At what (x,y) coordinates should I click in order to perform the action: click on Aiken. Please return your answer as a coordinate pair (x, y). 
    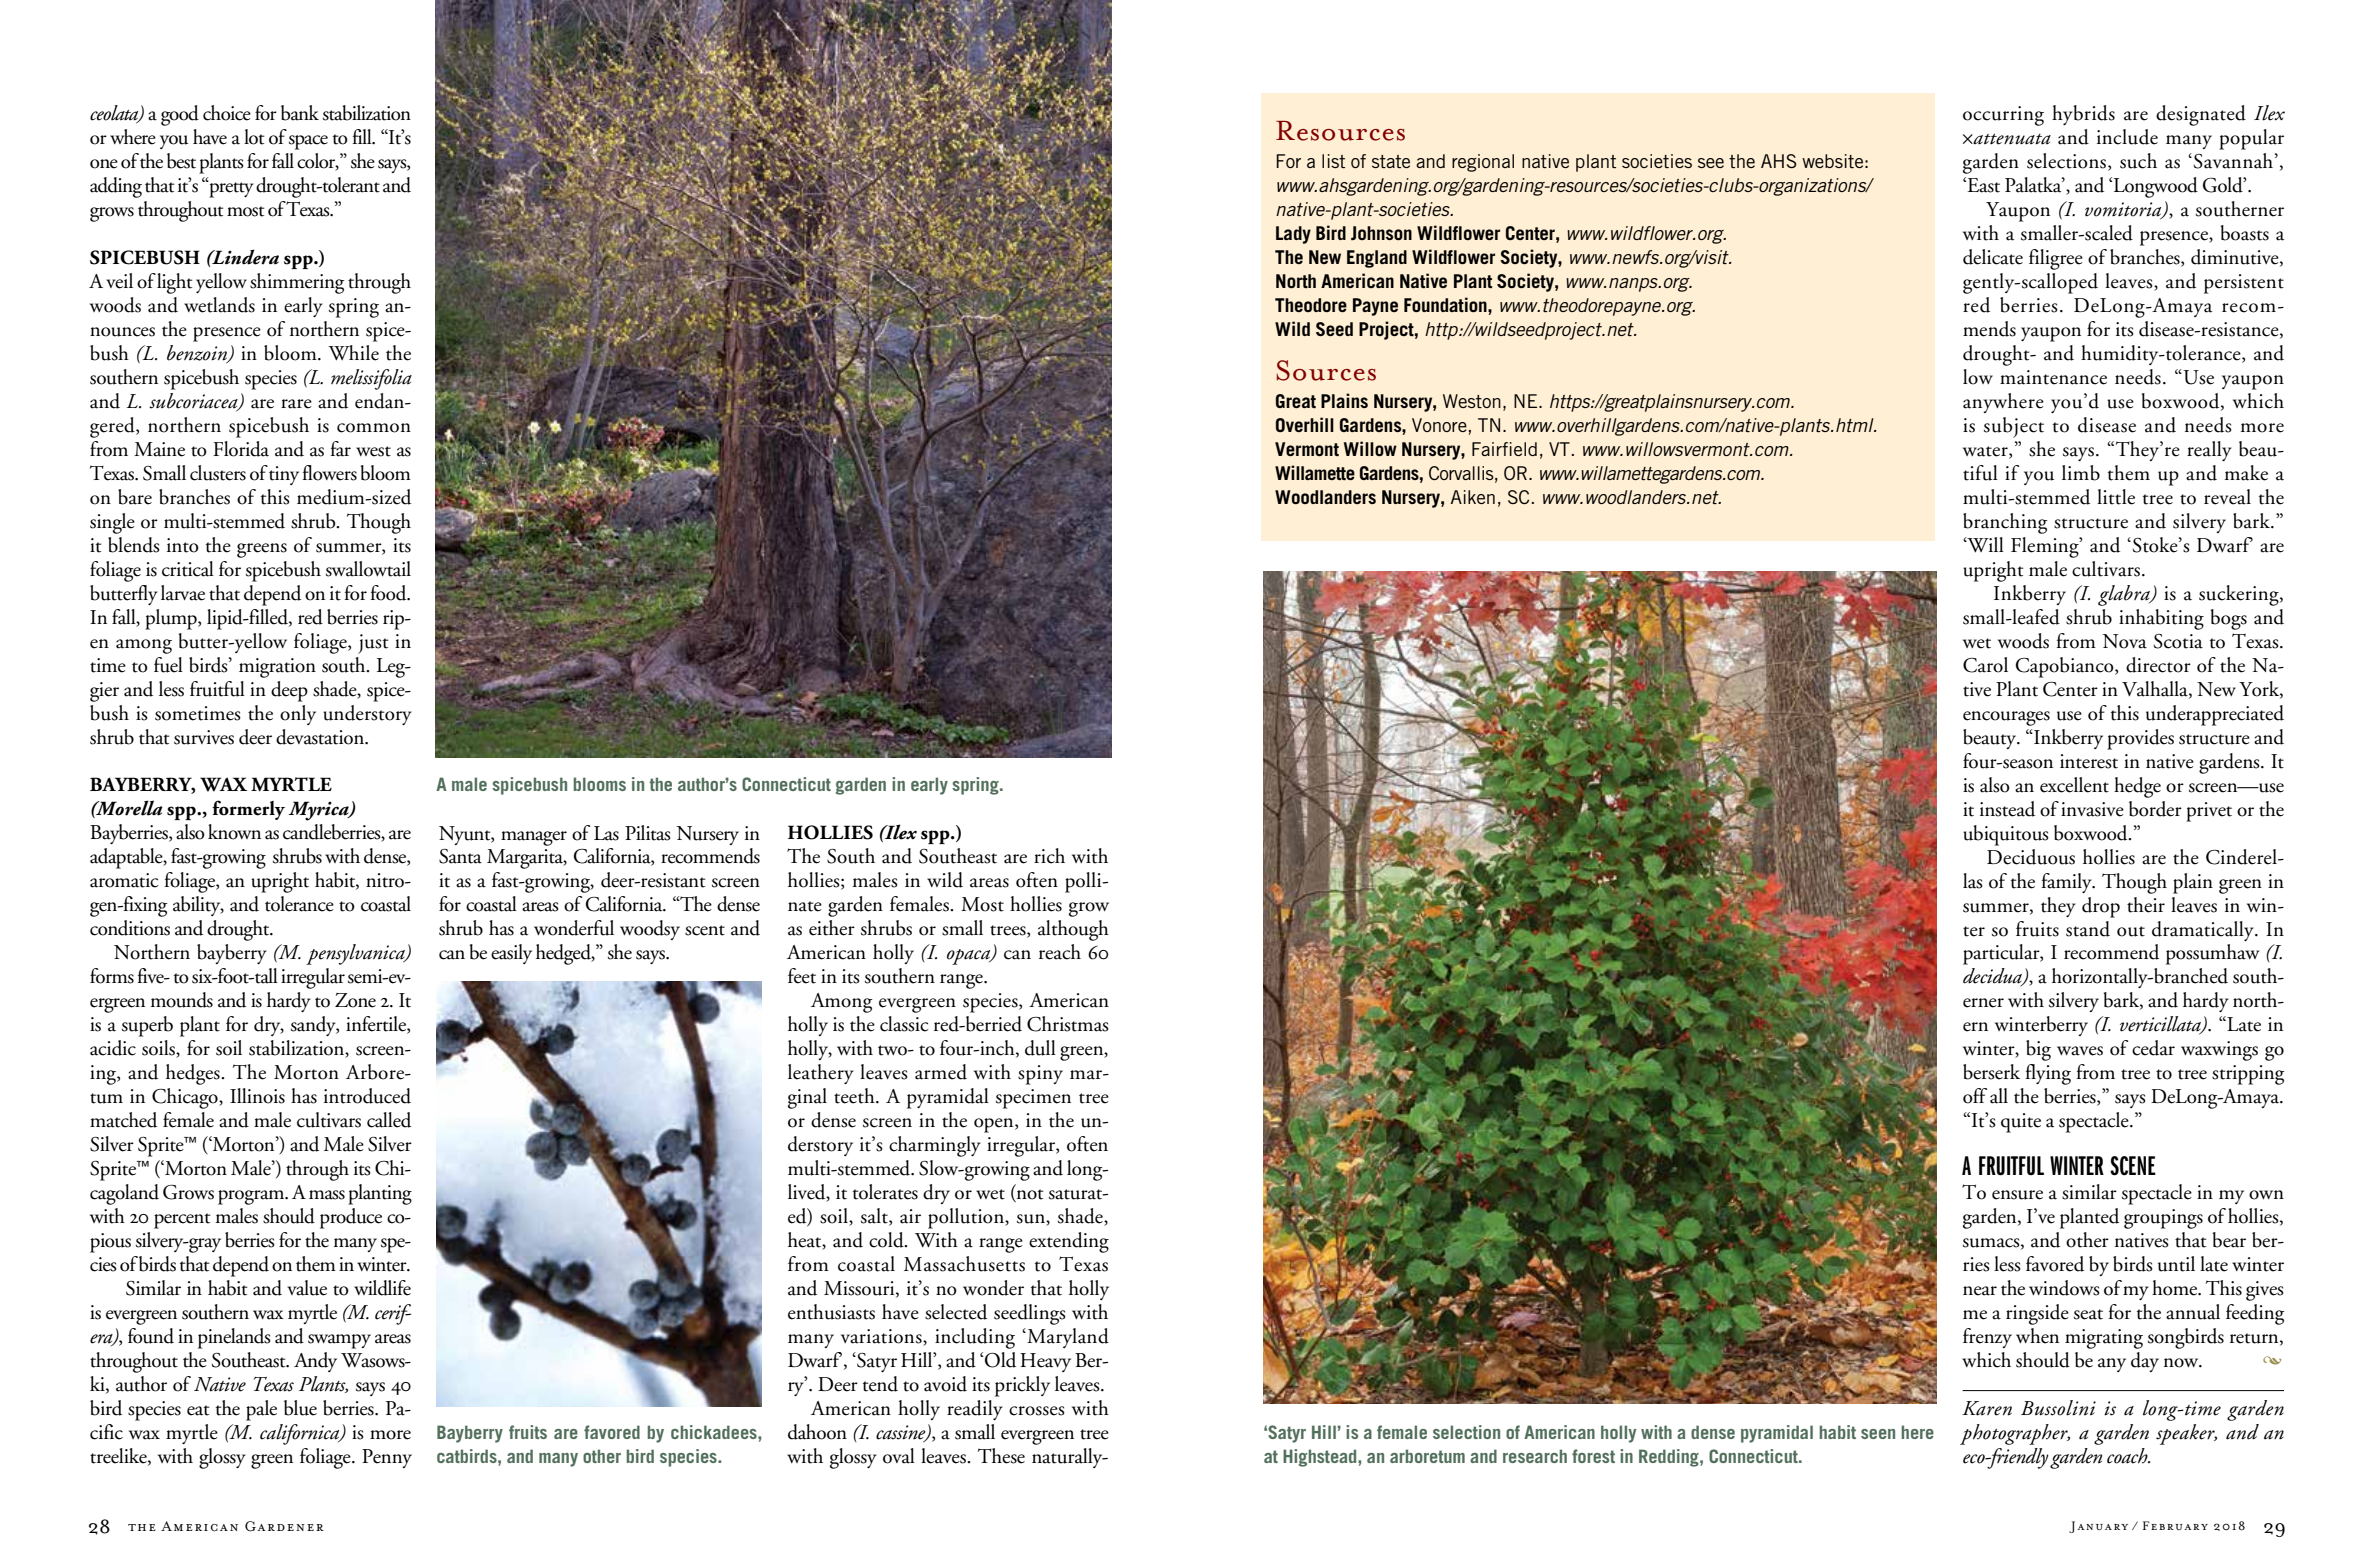
    Looking at the image, I should click on (1473, 497).
